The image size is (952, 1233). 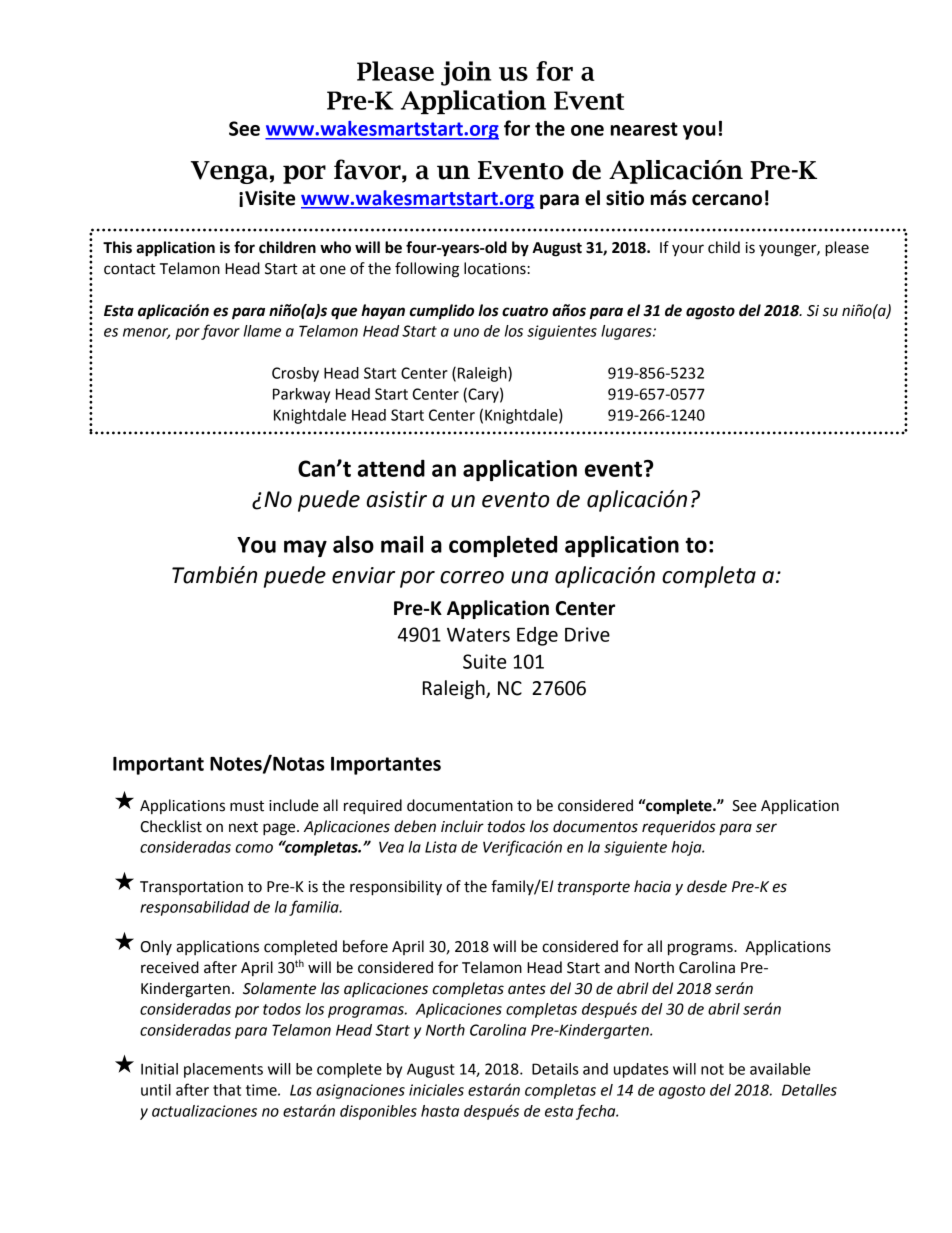 I want to click on Crosby, so click(x=295, y=374).
